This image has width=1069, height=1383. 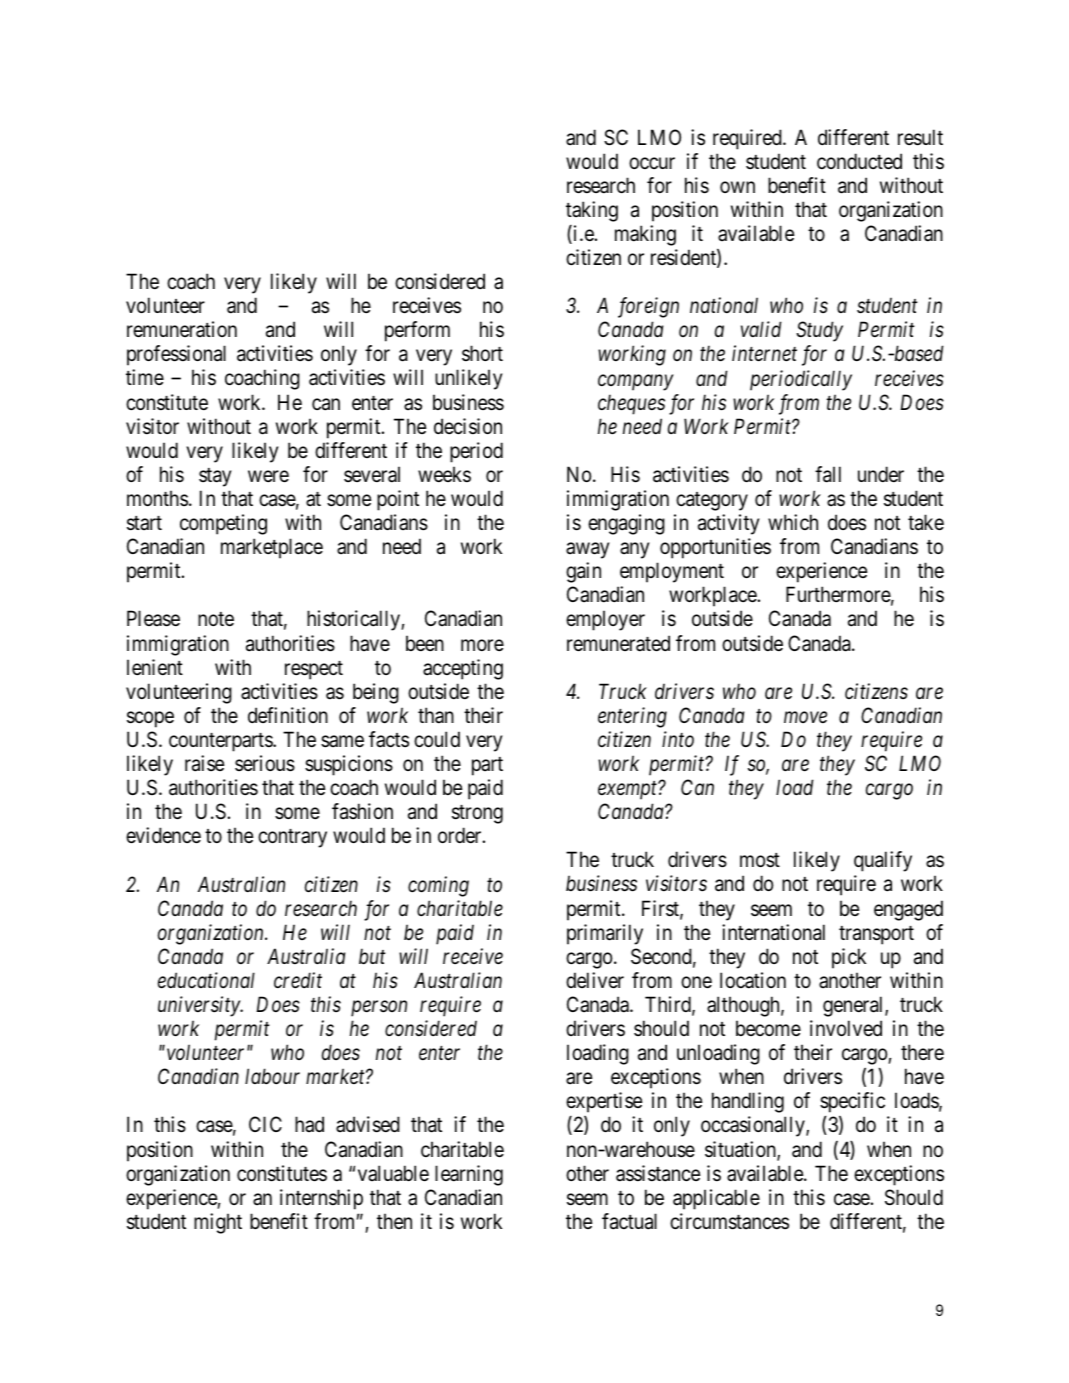 What do you see at coordinates (805, 717) in the image?
I see `move` at bounding box center [805, 717].
